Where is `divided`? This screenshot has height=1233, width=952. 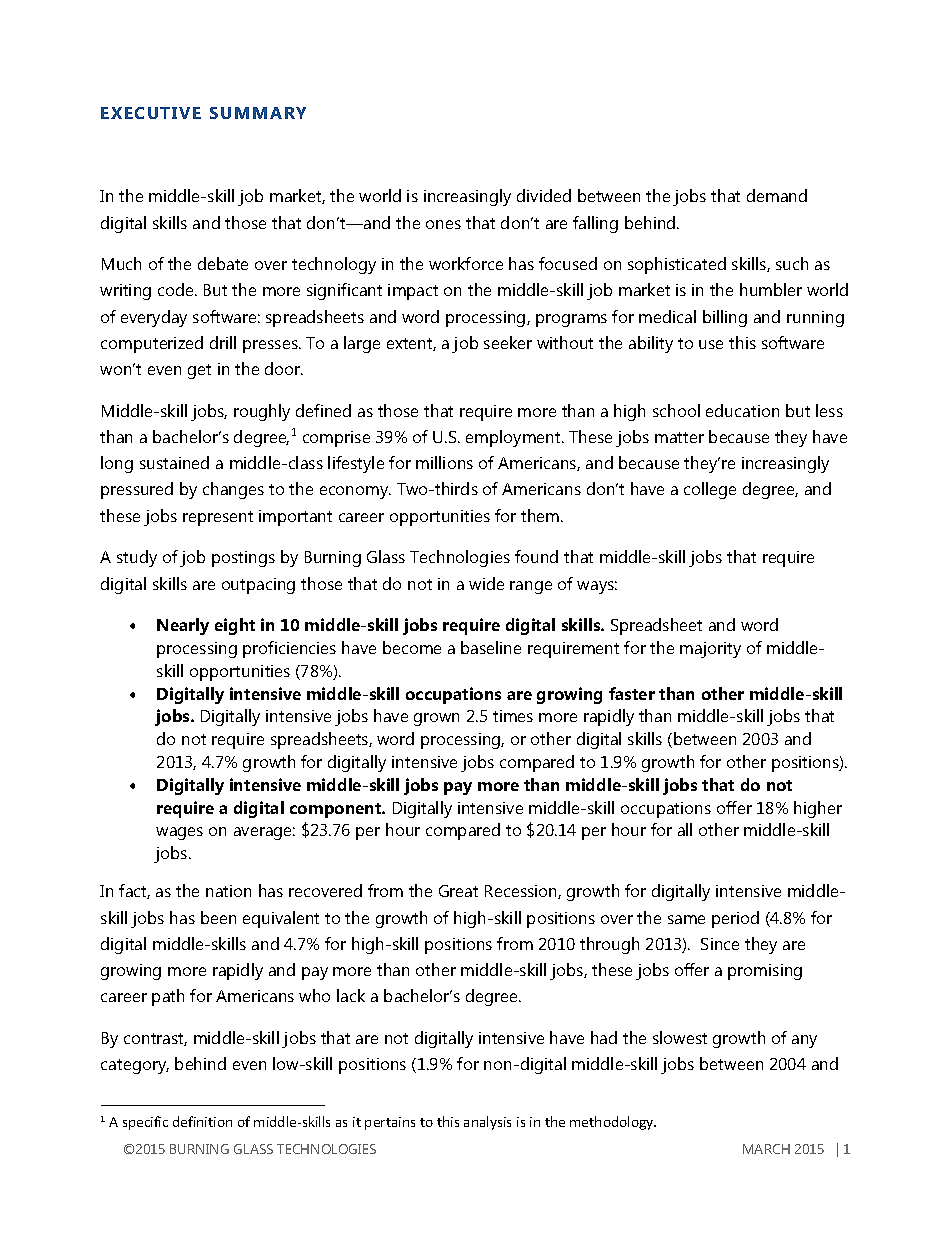 divided is located at coordinates (544, 195).
